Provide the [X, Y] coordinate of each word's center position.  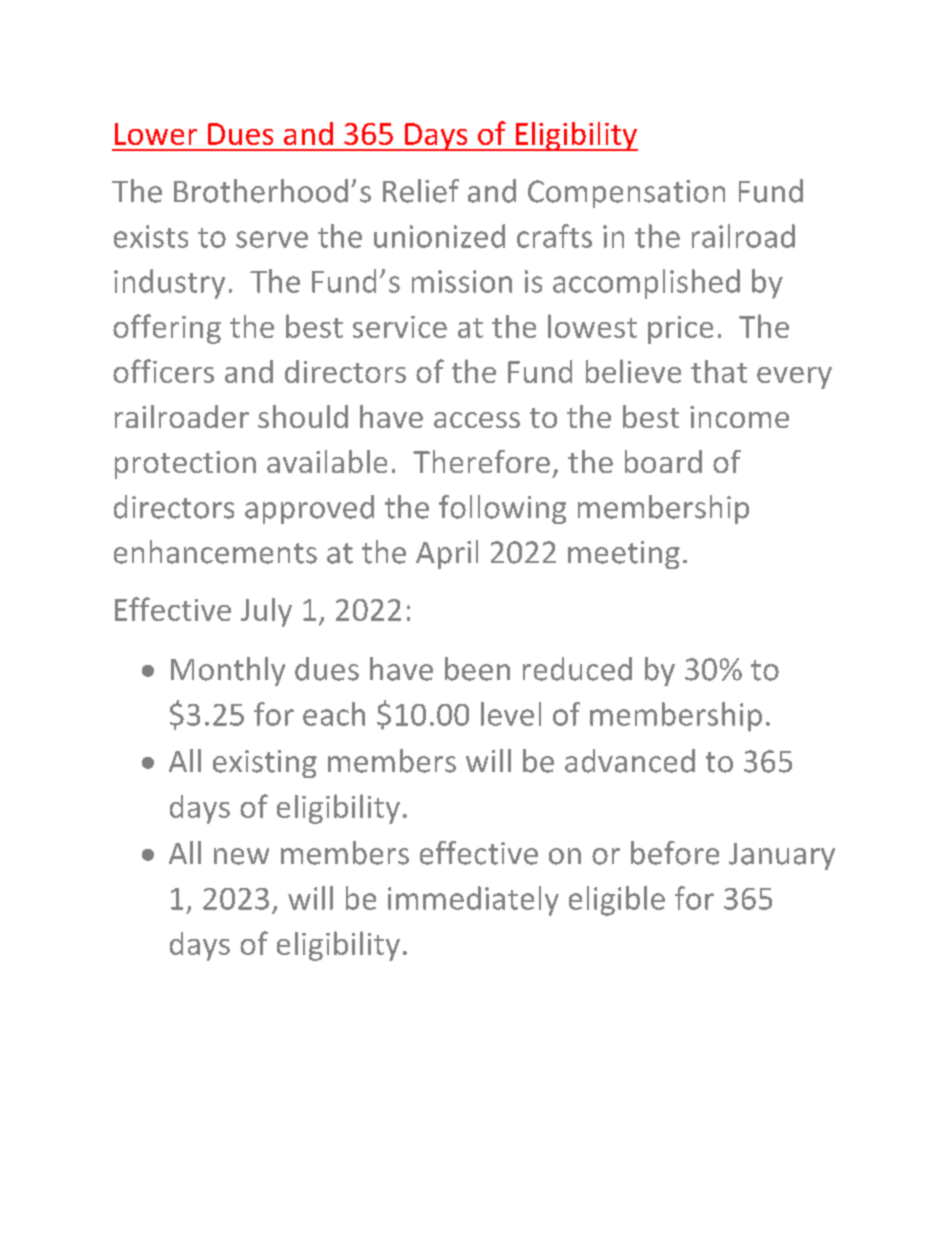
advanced [630, 761]
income [739, 417]
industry [169, 284]
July [266, 612]
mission [462, 281]
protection [185, 465]
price [680, 330]
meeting [624, 555]
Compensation [626, 194]
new [241, 856]
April [447, 554]
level [511, 714]
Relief [421, 191]
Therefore [481, 461]
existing [265, 764]
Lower [156, 134]
